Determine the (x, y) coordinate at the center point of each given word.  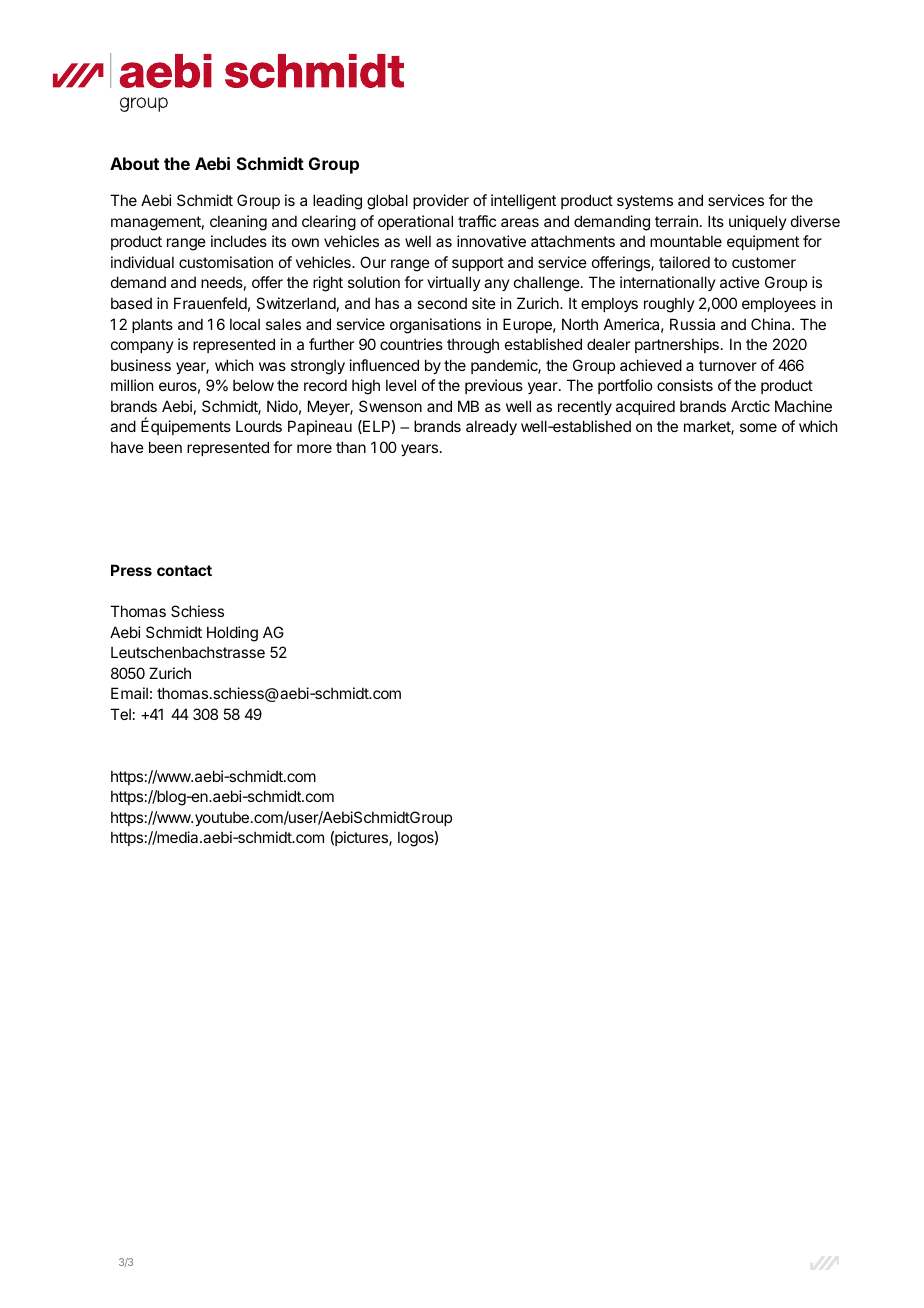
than (351, 447)
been (165, 447)
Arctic (750, 406)
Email (129, 693)
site (484, 303)
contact (184, 570)
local (245, 324)
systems (645, 202)
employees (779, 304)
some (758, 427)
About (134, 163)
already (491, 427)
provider (441, 201)
